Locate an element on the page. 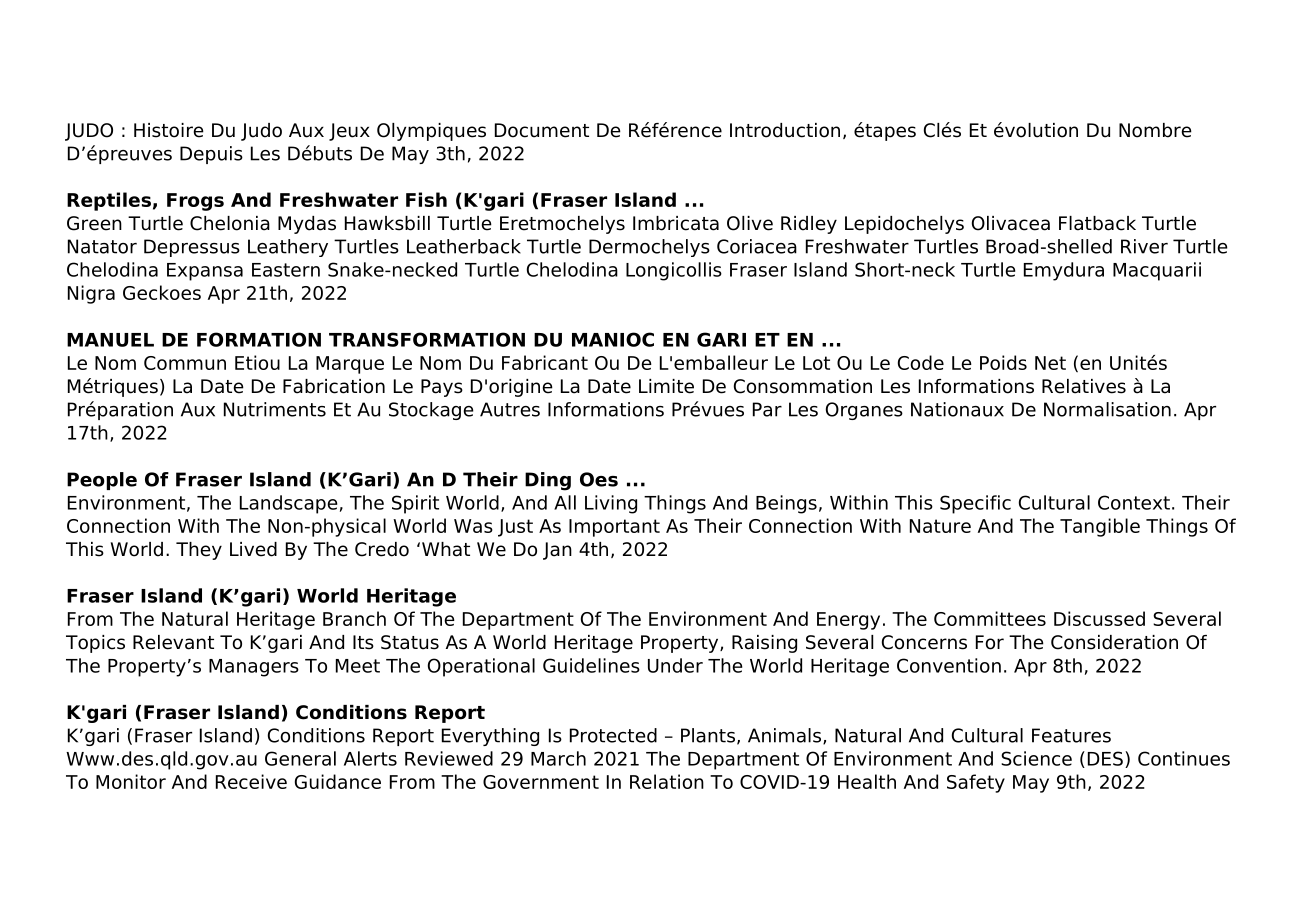 The width and height of the image is (1308, 924). Ding is located at coordinates (548, 481).
